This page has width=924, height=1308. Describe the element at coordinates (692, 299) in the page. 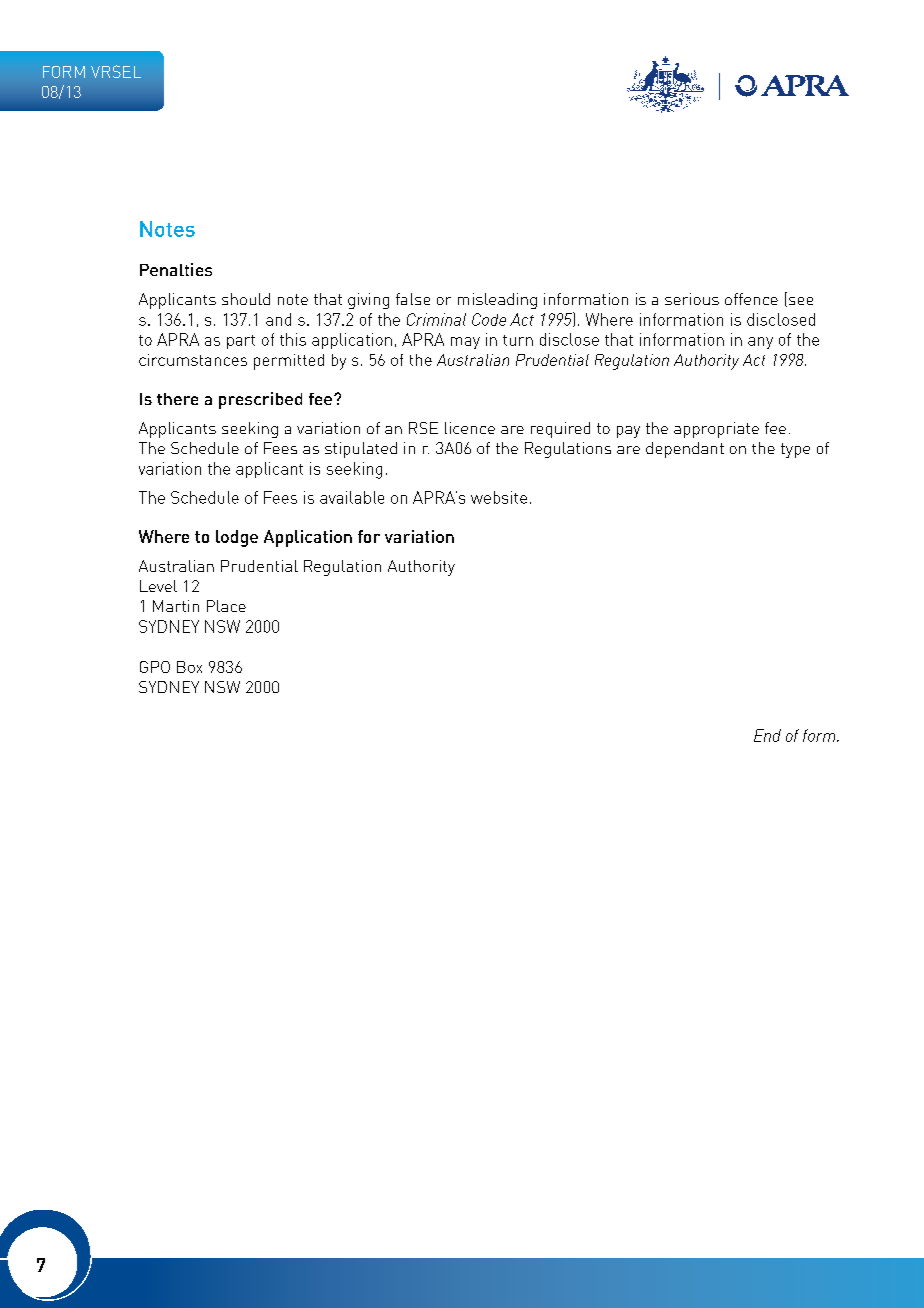

I see `serious` at that location.
